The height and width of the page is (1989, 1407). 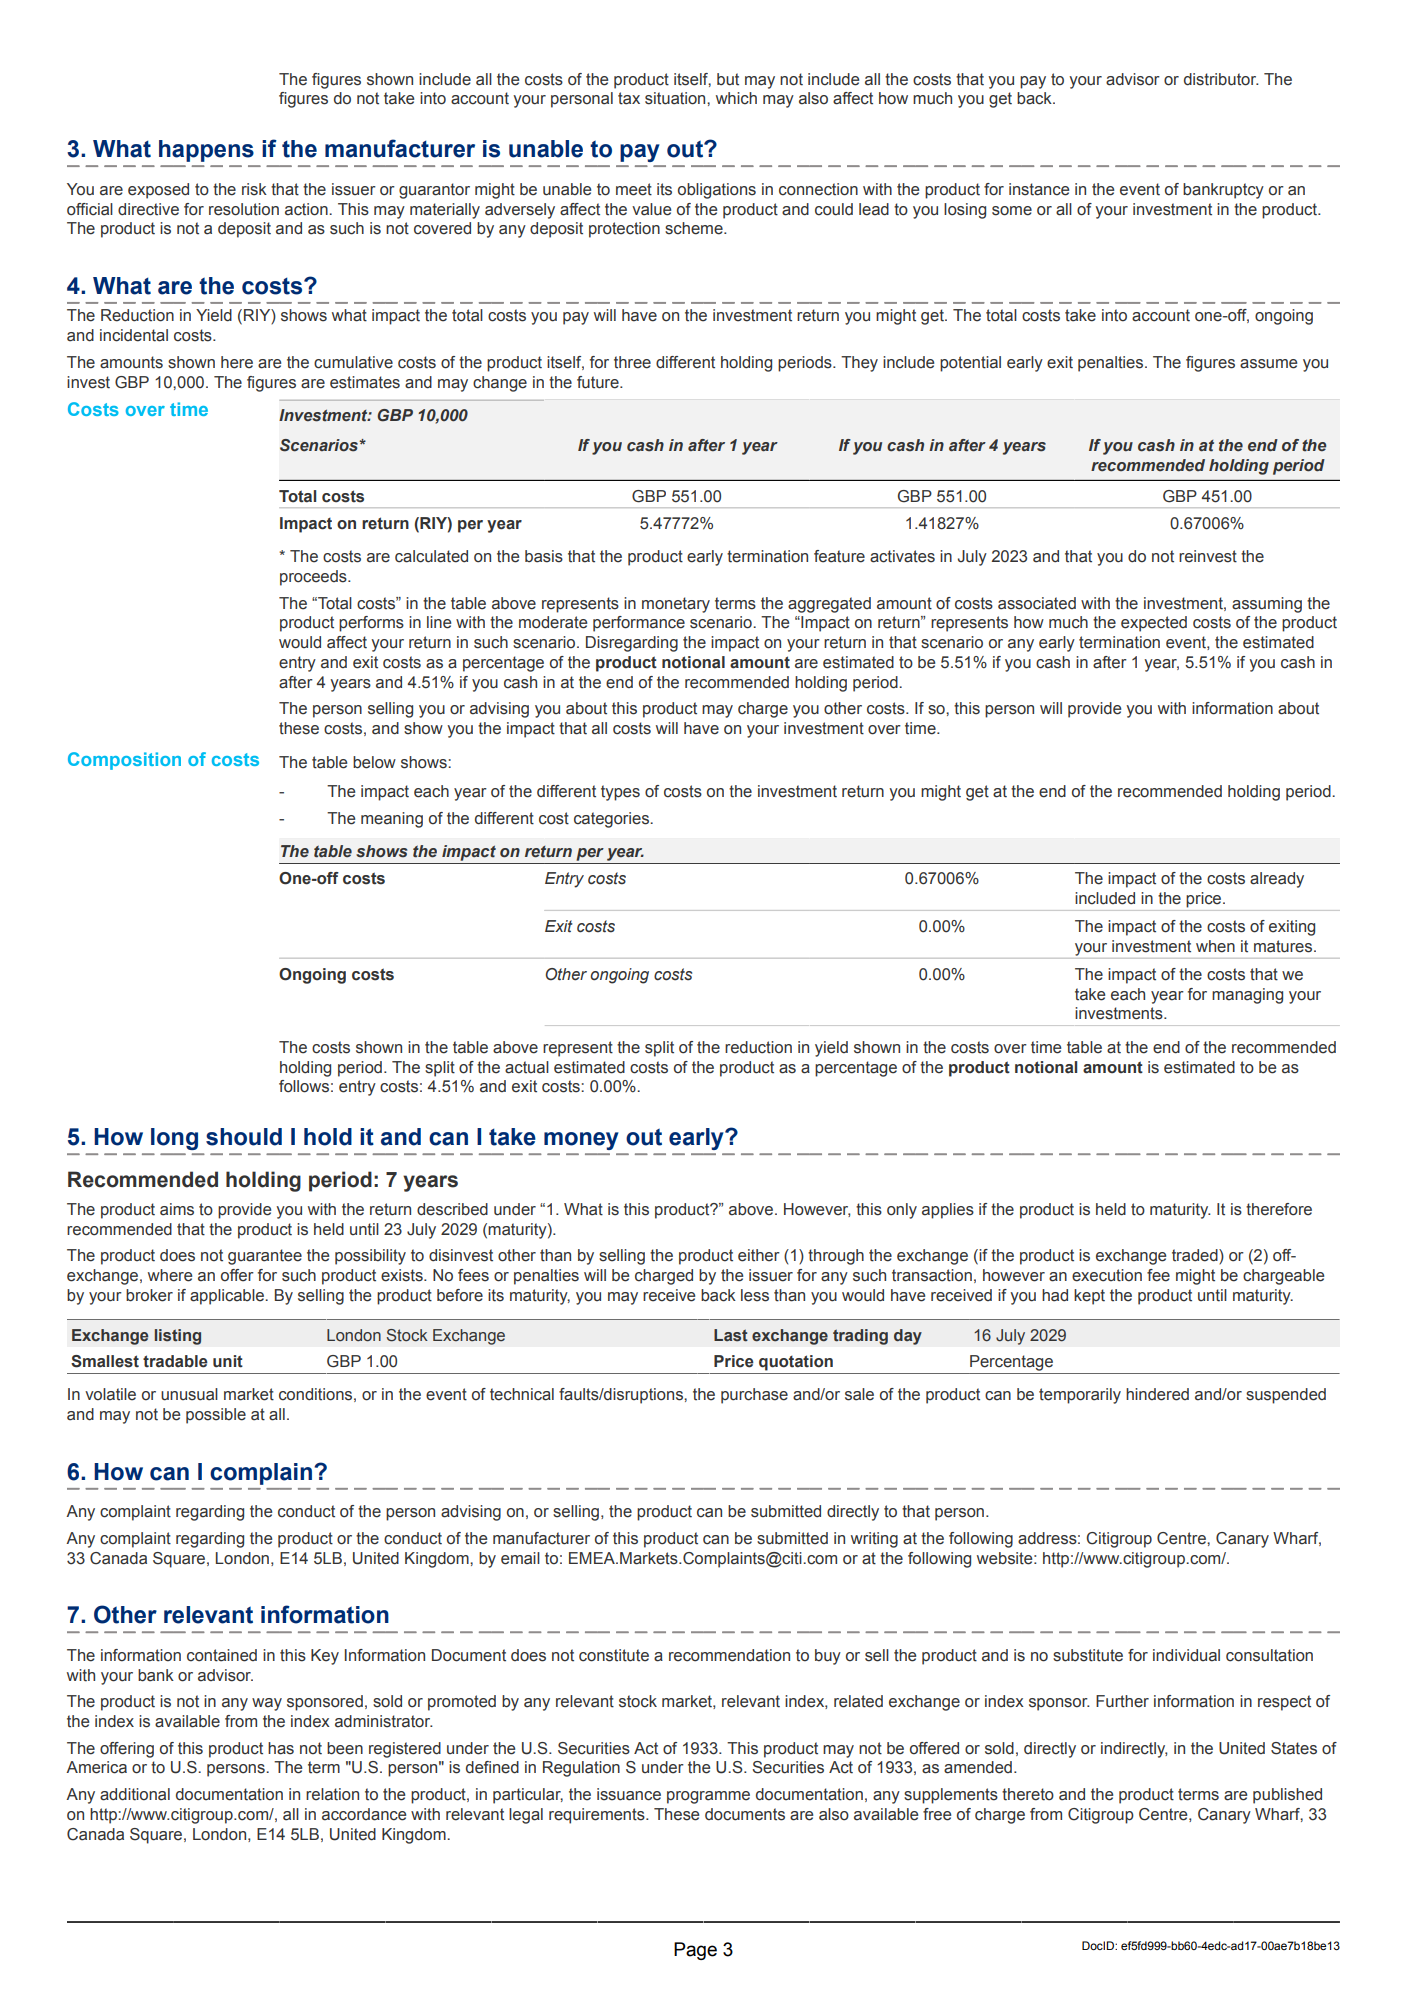 What do you see at coordinates (124, 761) in the page?
I see `Composition` at bounding box center [124, 761].
